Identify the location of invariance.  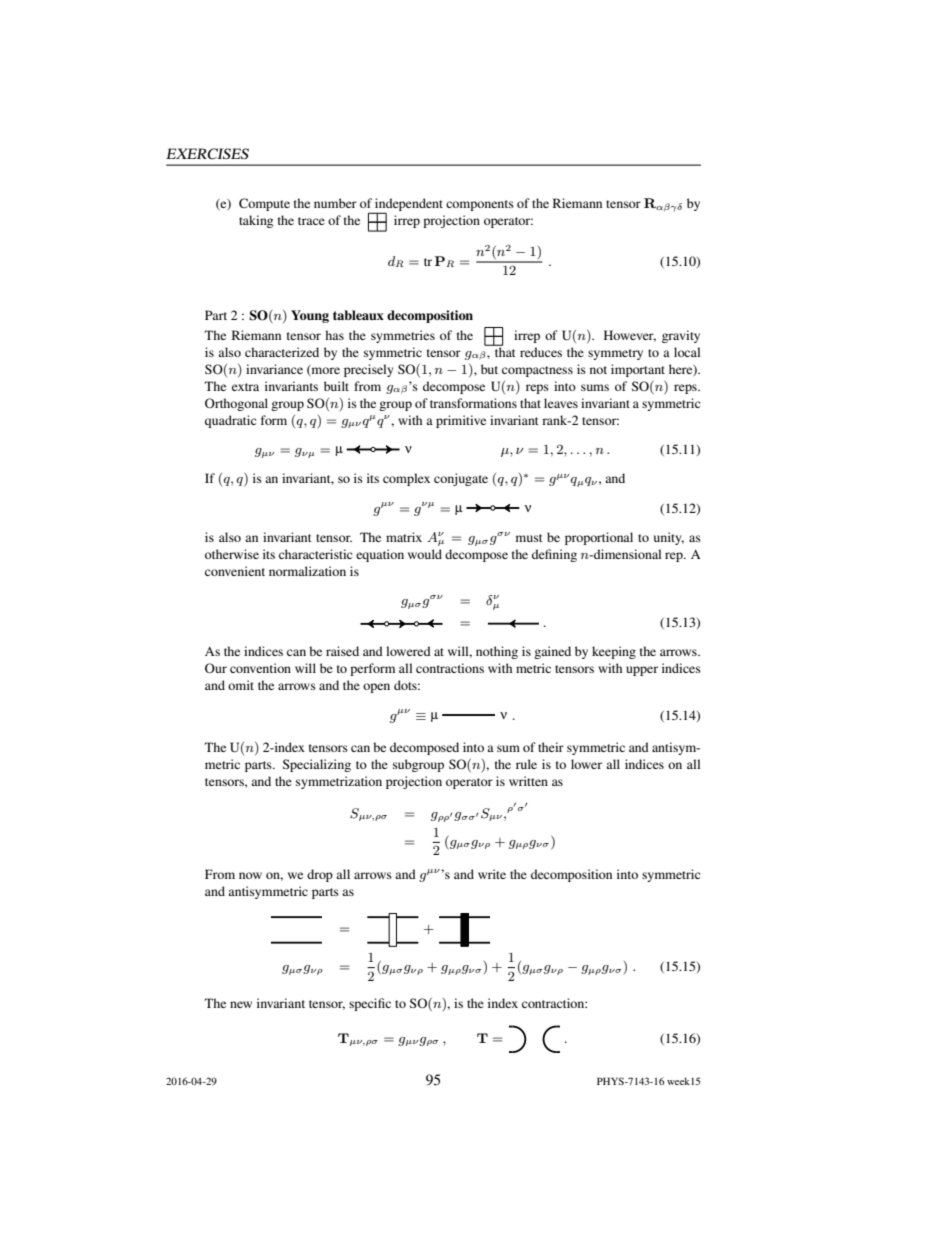
(274, 369).
